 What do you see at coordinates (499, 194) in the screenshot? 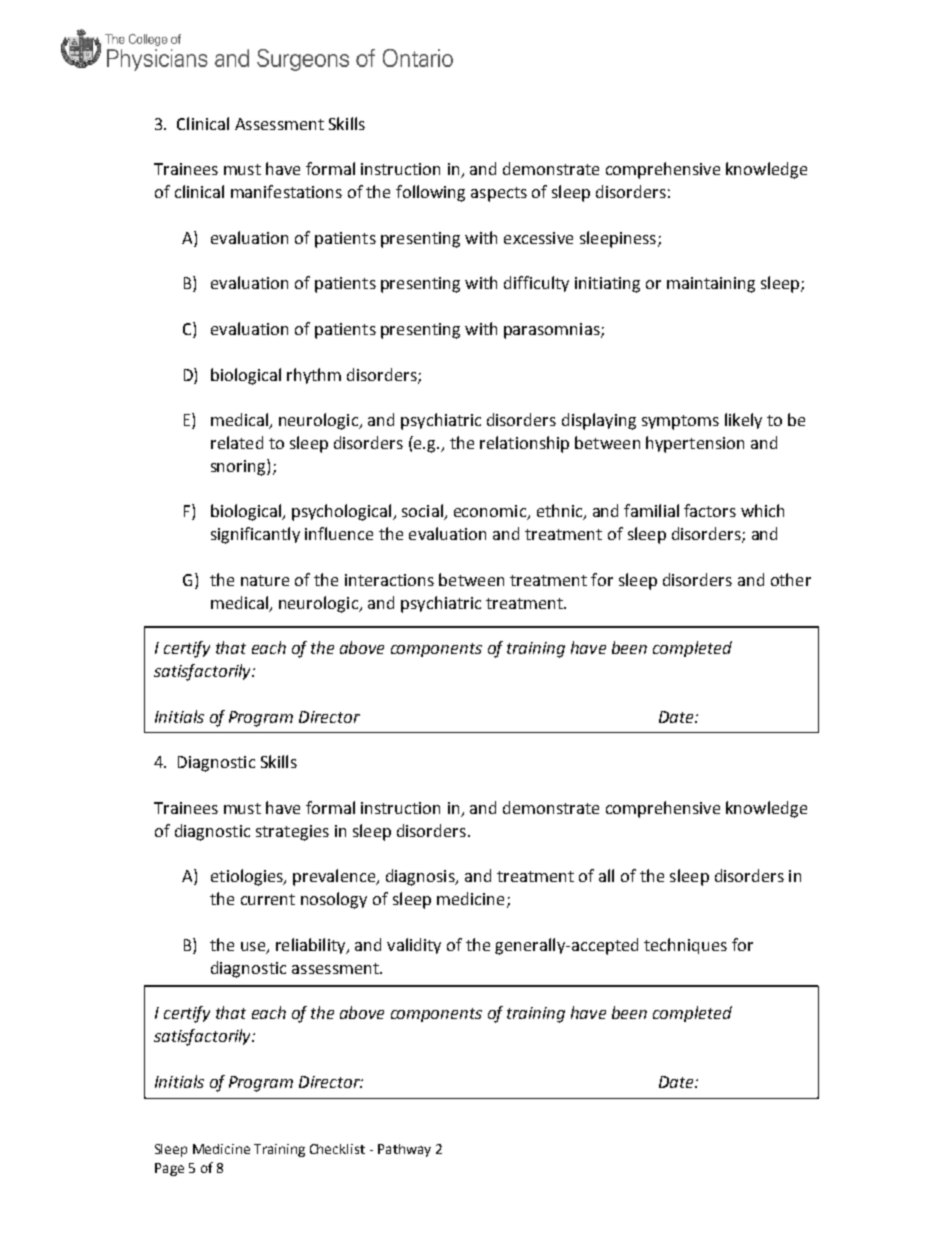
I see `aspects` at bounding box center [499, 194].
